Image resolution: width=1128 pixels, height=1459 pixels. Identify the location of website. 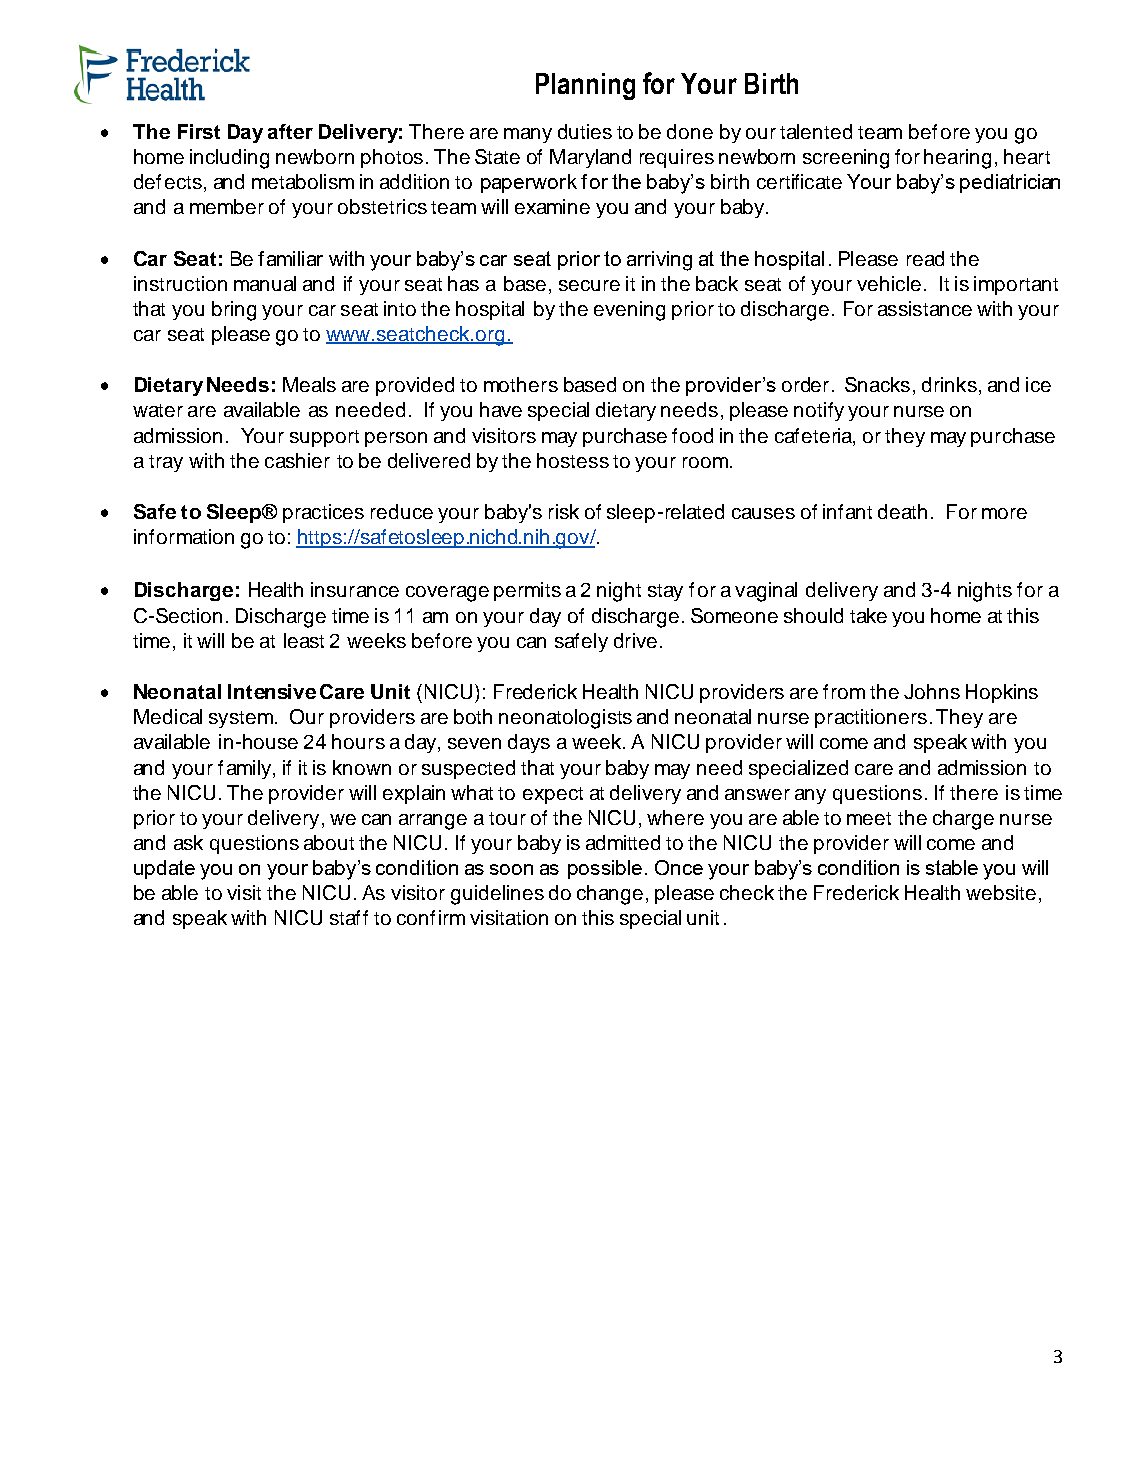
(1001, 892).
